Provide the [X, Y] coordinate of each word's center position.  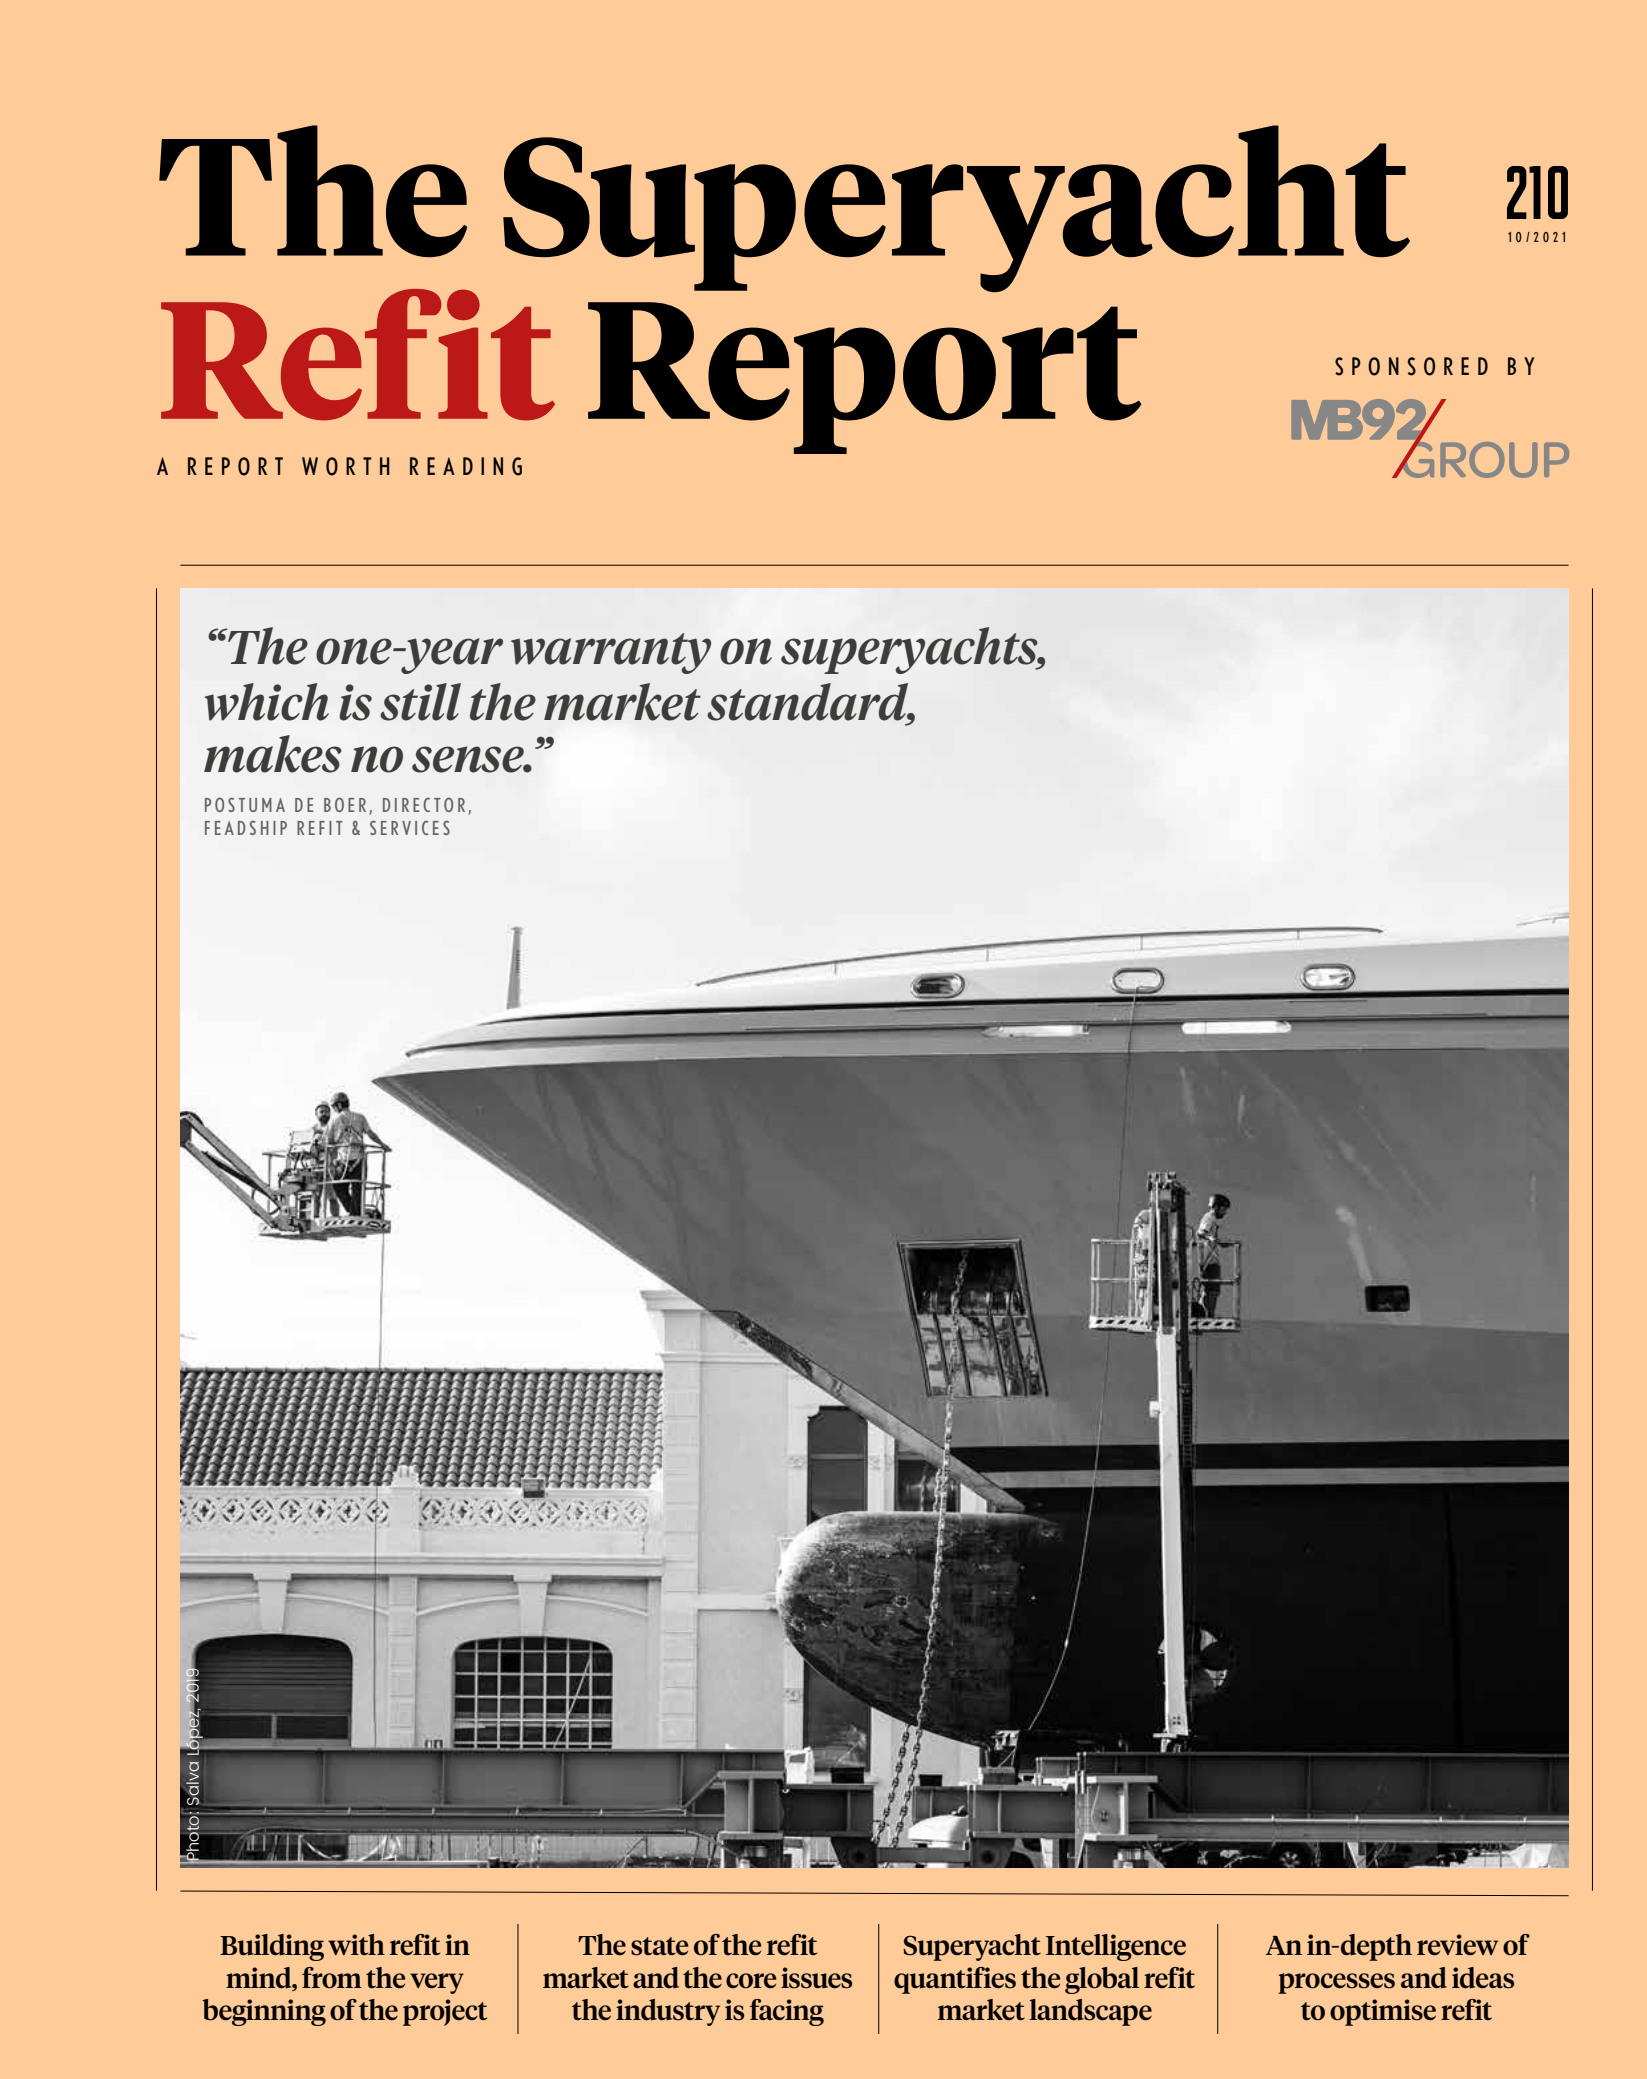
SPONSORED [1411, 366]
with [356, 1945]
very [437, 1983]
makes [273, 754]
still [420, 702]
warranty [611, 653]
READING [466, 466]
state [659, 1946]
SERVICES [410, 827]
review [1457, 1945]
